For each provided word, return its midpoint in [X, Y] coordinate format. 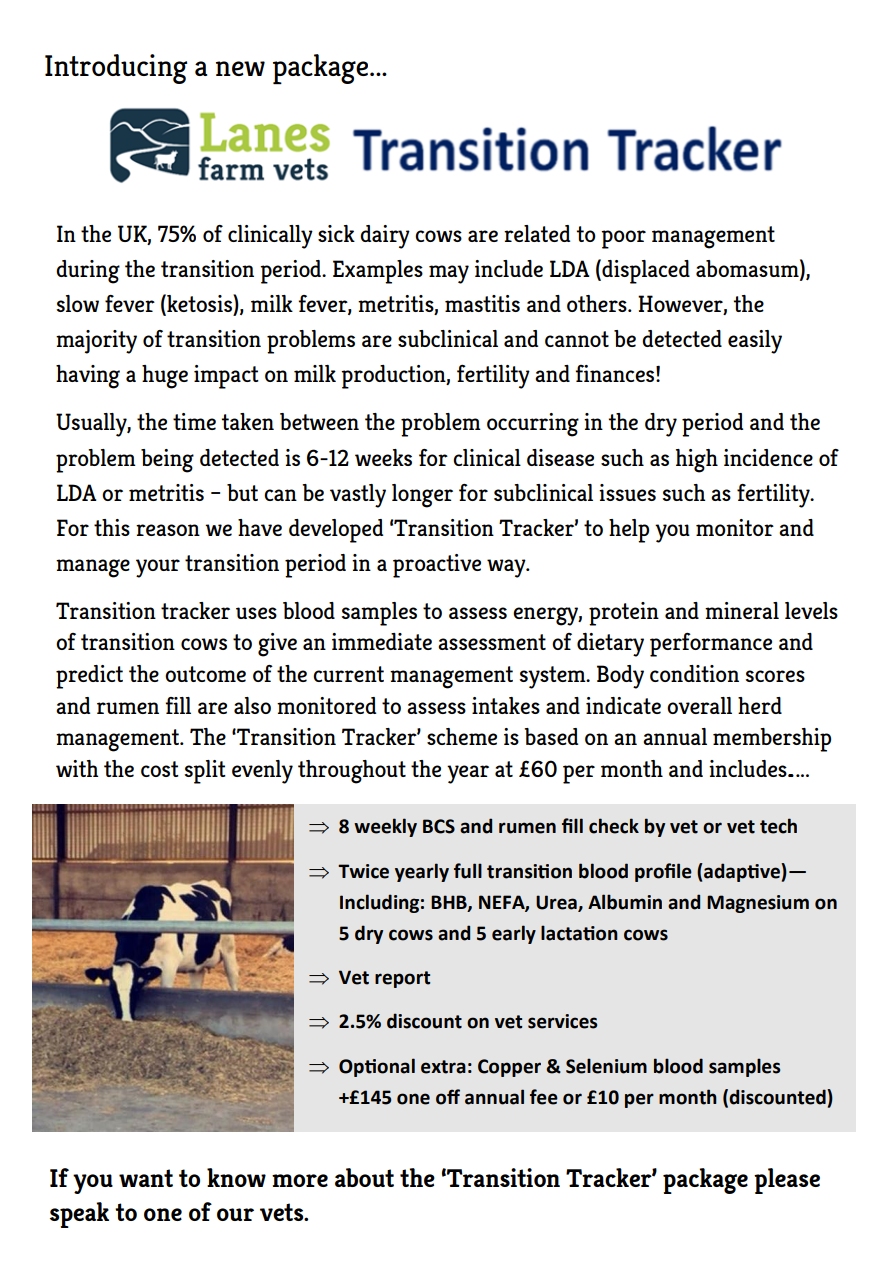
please [787, 1181]
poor [623, 239]
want [146, 1178]
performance [711, 645]
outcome [205, 674]
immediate [382, 641]
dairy [385, 237]
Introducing [116, 69]
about [364, 1177]
